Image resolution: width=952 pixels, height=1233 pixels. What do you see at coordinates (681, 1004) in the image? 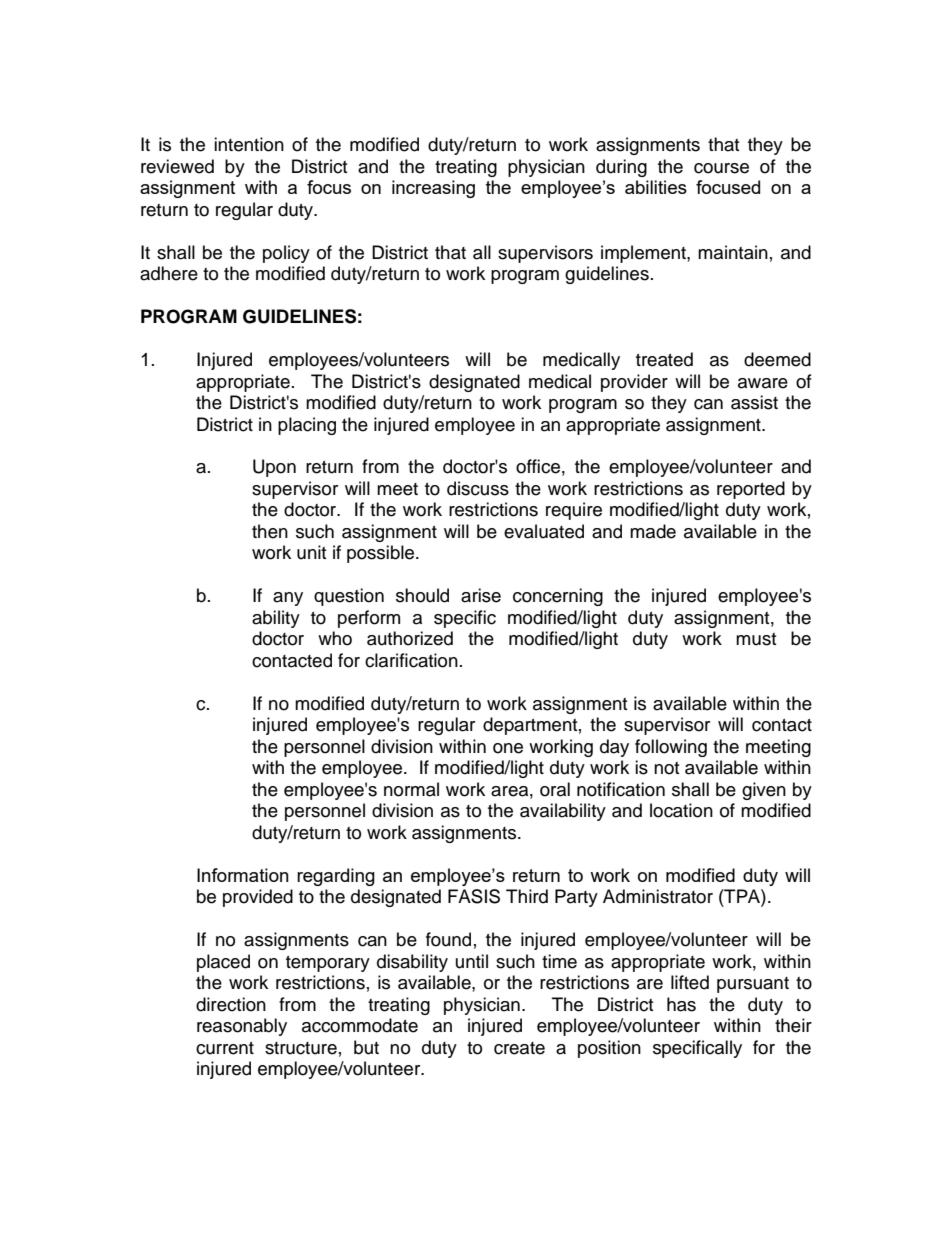
I see `has` at bounding box center [681, 1004].
